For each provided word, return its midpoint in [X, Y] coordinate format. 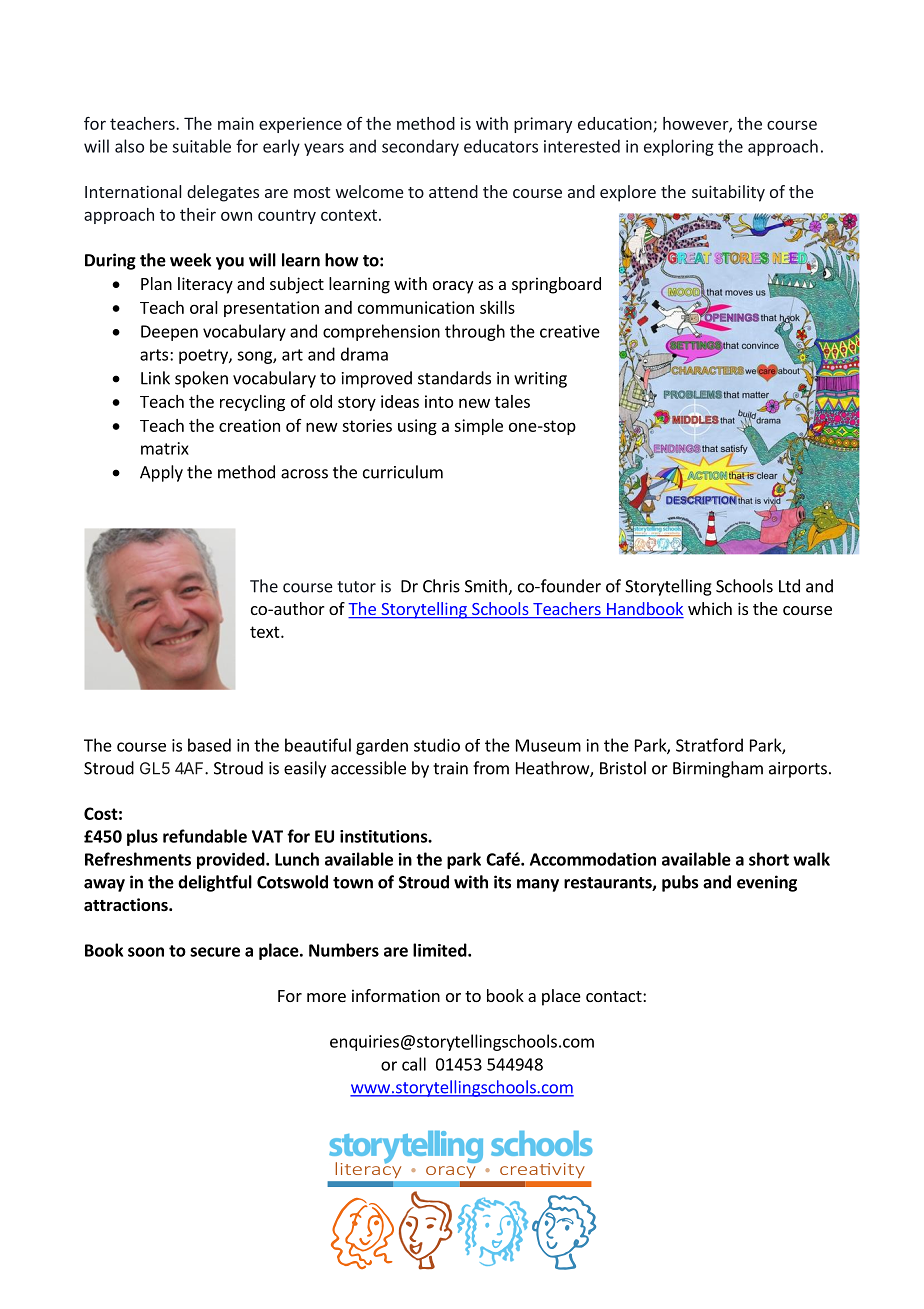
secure [215, 952]
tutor [356, 587]
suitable [202, 146]
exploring [679, 147]
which [710, 608]
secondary [420, 147]
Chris [441, 586]
